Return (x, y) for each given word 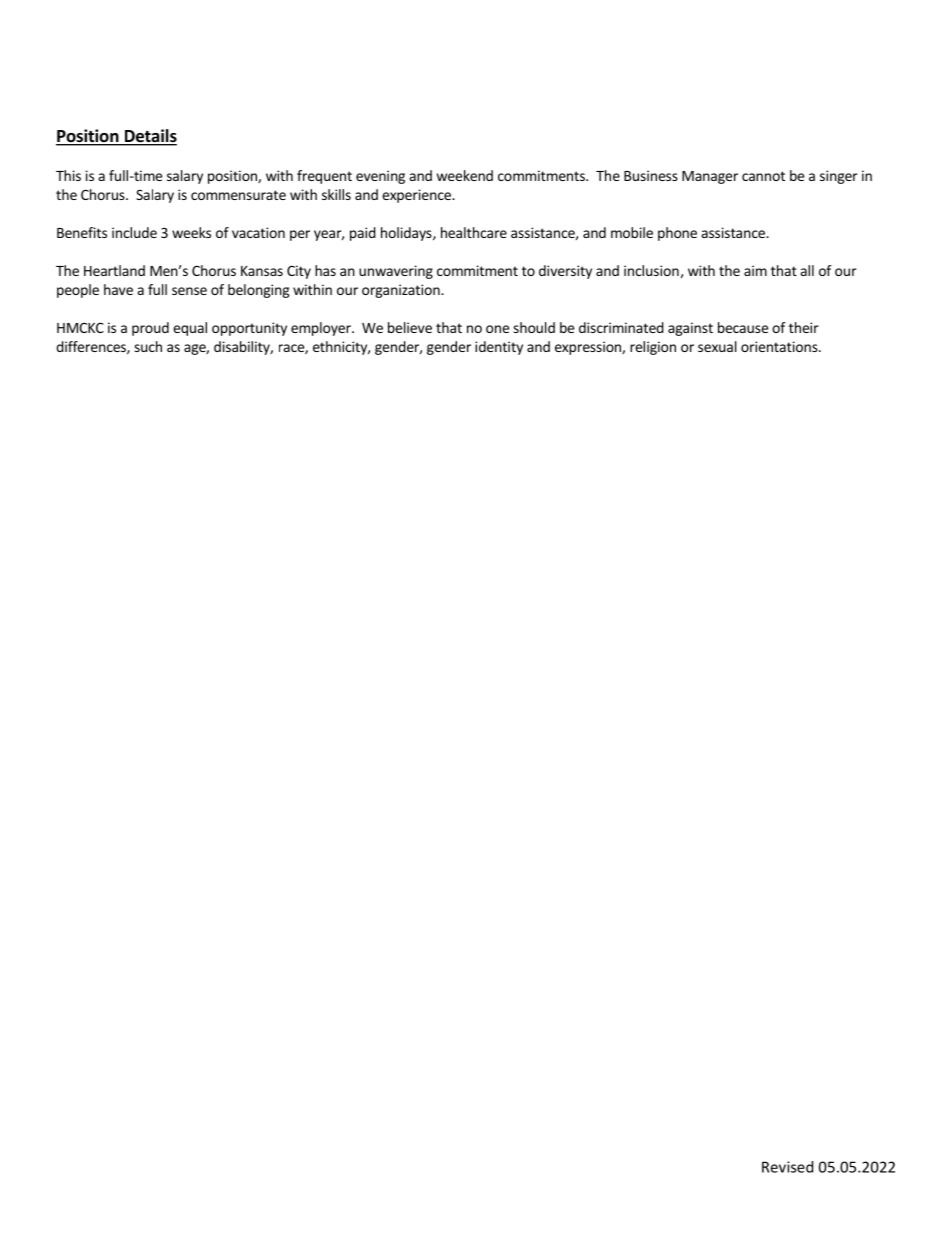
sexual (717, 346)
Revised (787, 1167)
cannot (763, 176)
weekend (465, 175)
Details (149, 137)
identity (499, 348)
